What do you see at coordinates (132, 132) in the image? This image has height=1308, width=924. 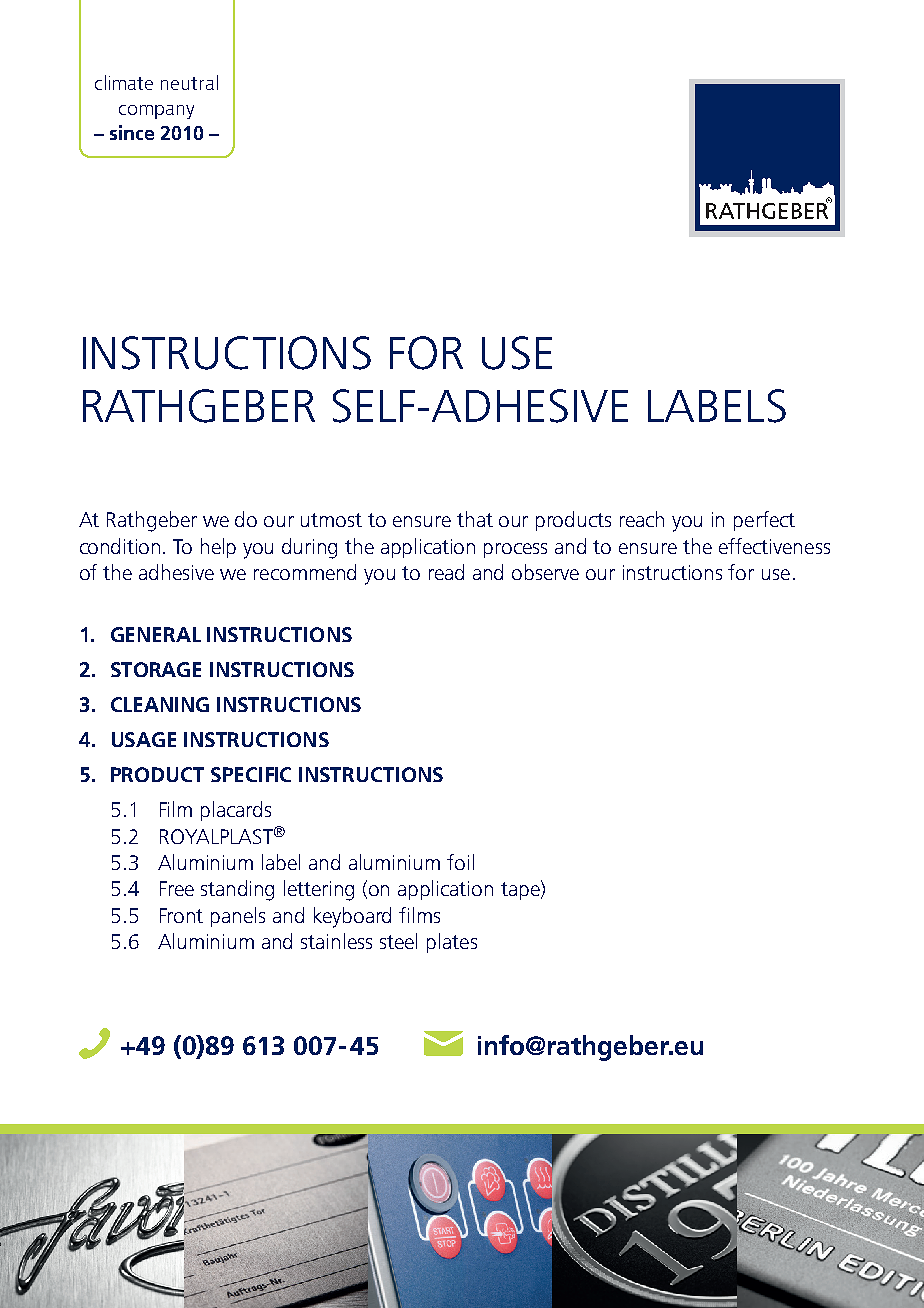 I see `since` at bounding box center [132, 132].
